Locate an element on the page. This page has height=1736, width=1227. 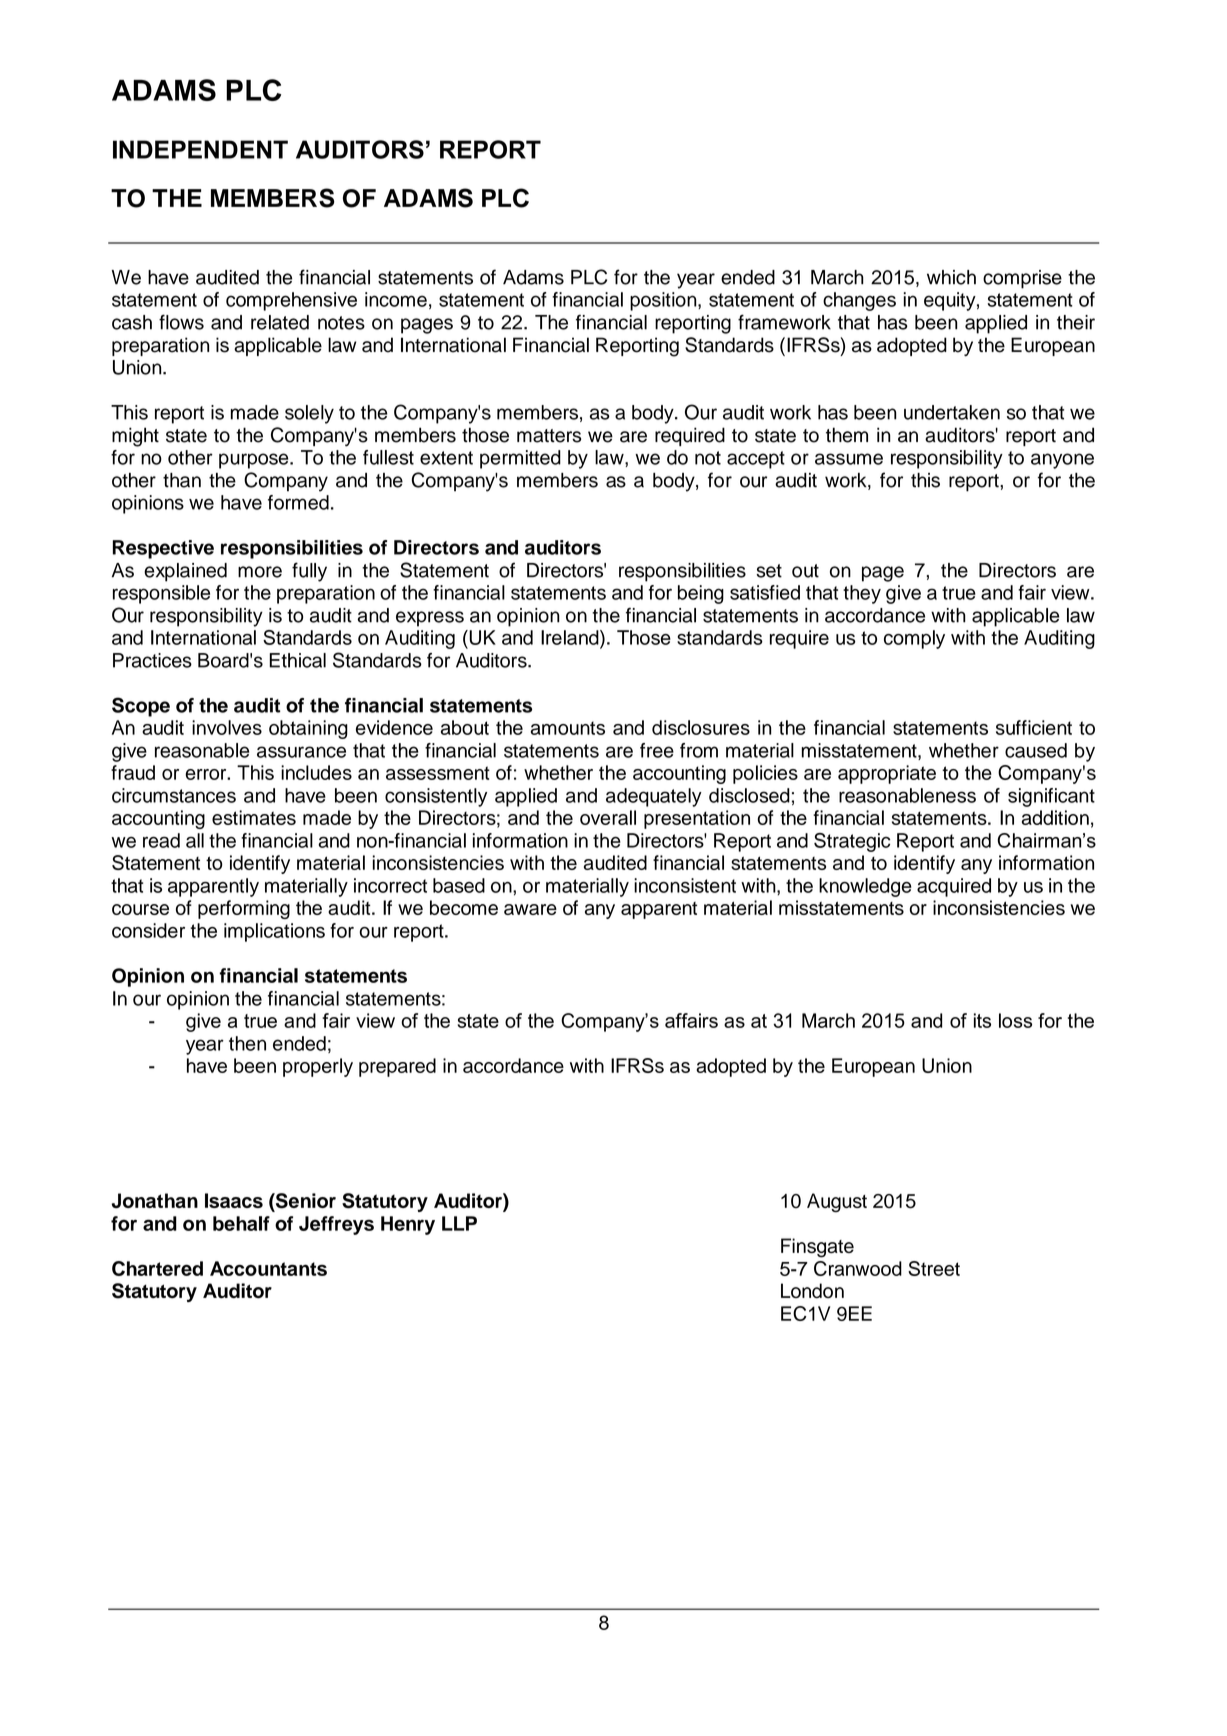
which is located at coordinates (951, 277).
